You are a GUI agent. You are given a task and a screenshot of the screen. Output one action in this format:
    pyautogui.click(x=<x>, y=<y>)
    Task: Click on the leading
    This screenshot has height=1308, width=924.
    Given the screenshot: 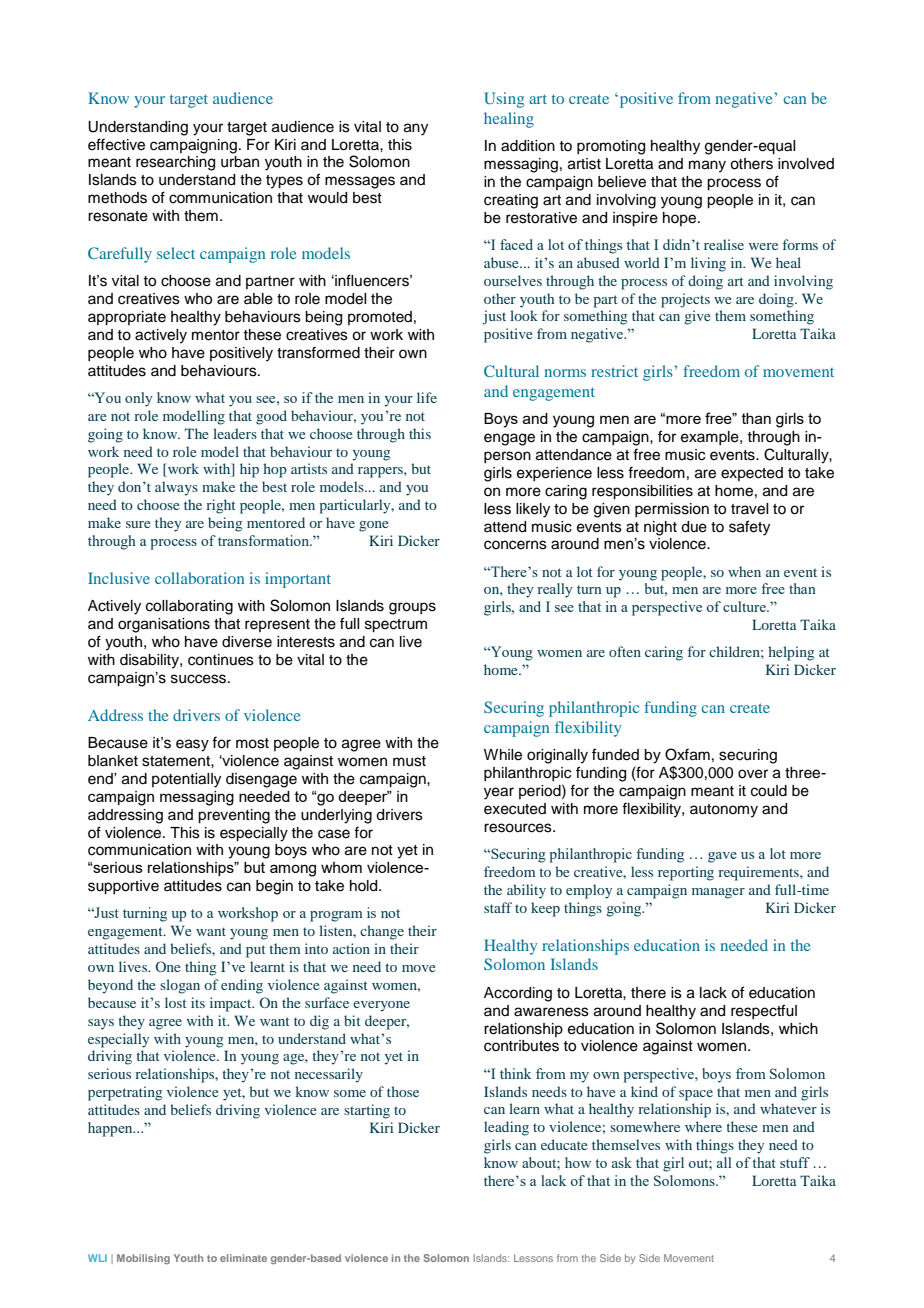 What is the action you would take?
    pyautogui.click(x=506, y=1128)
